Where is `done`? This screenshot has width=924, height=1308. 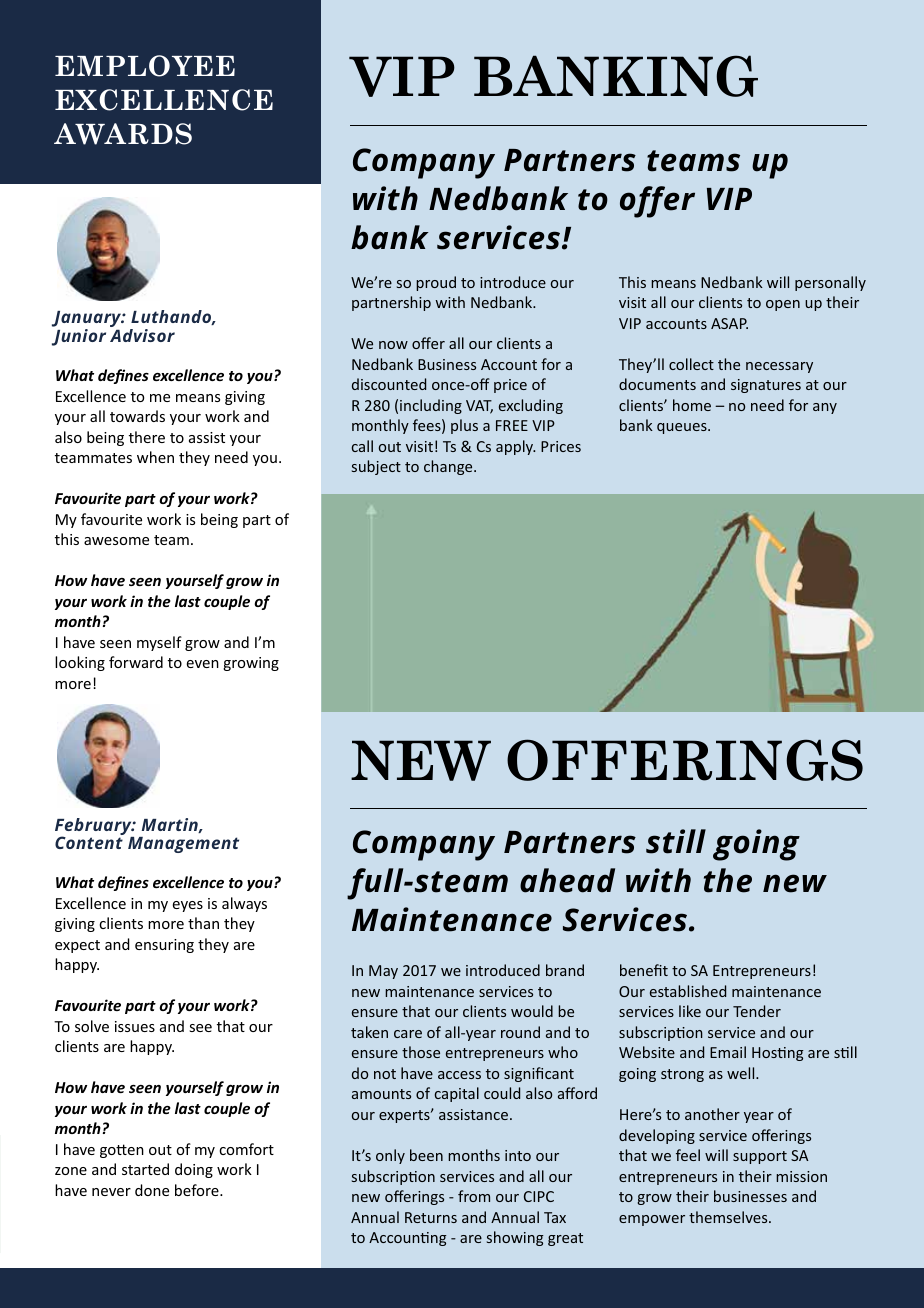 done is located at coordinates (152, 1190).
